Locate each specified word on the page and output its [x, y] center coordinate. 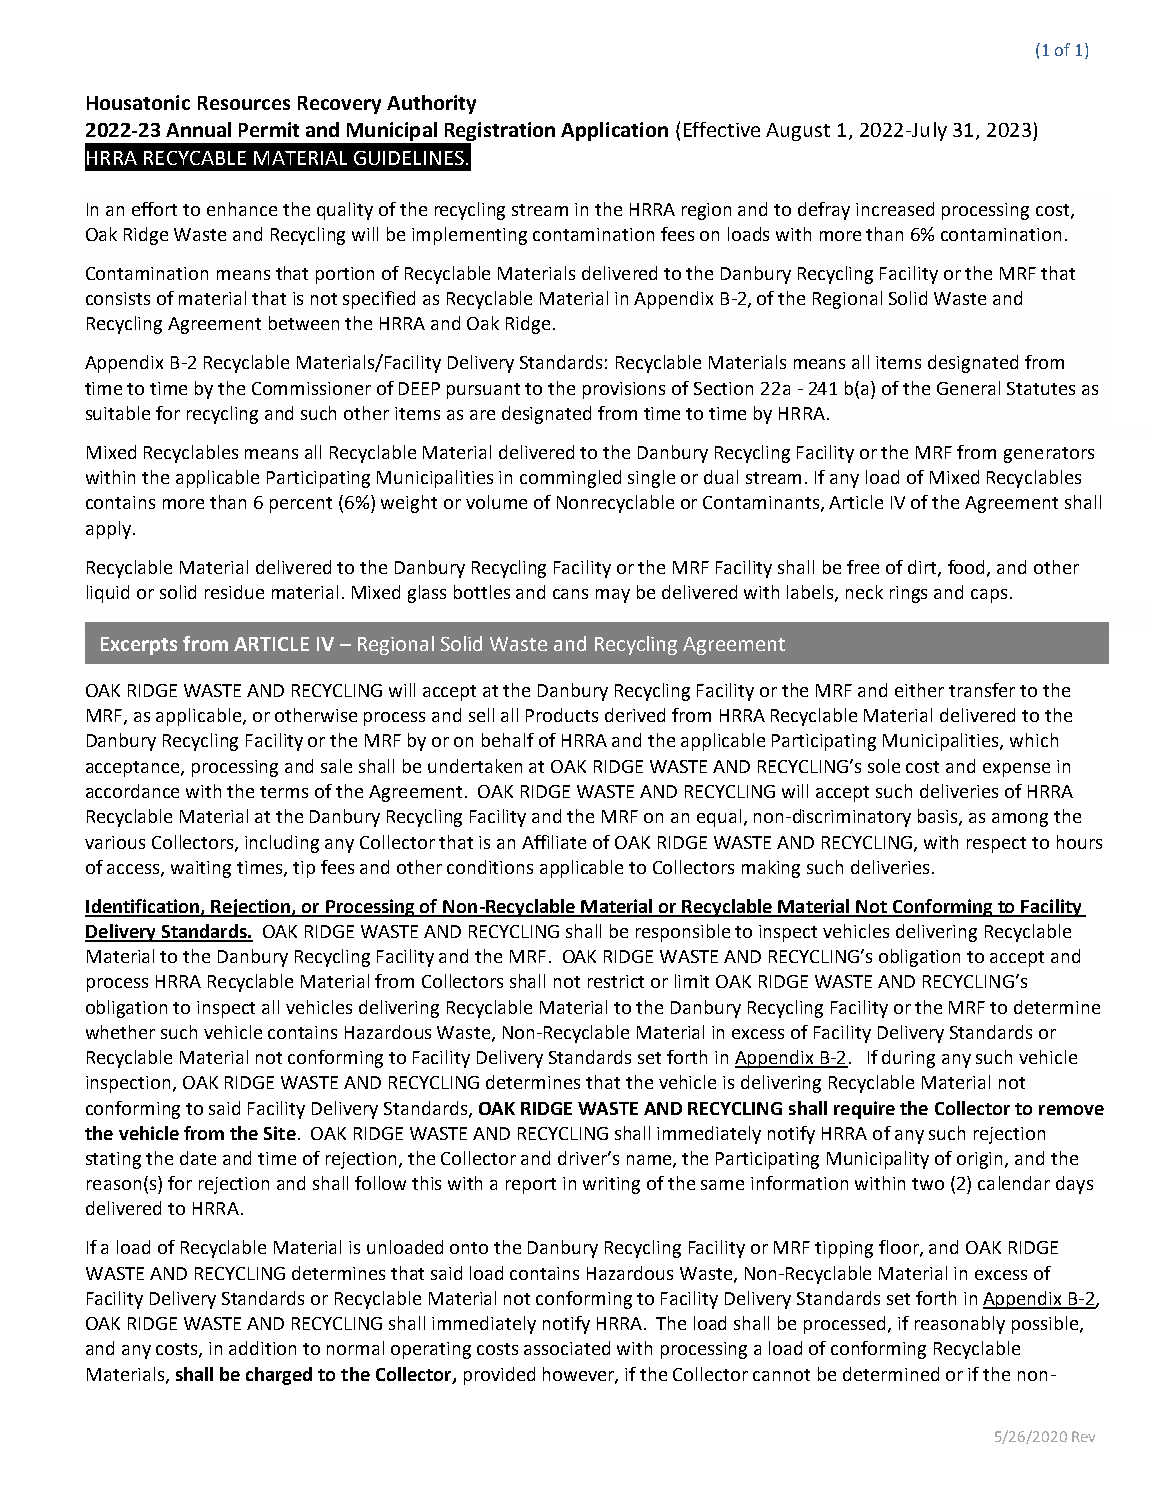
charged [279, 1376]
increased [895, 209]
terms [284, 792]
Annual [198, 129]
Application [614, 131]
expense [1016, 770]
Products [562, 715]
